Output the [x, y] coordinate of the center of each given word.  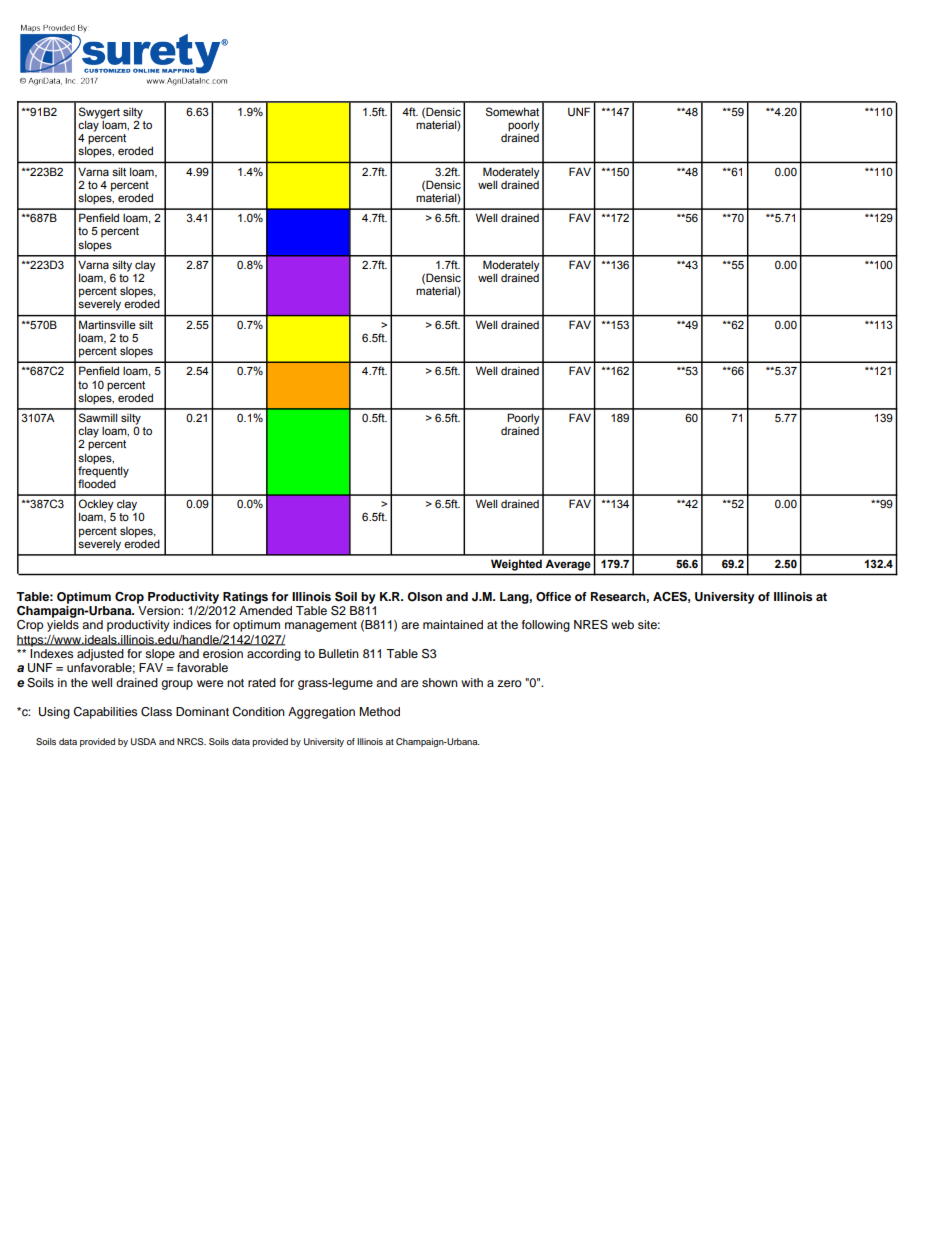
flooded [97, 482]
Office [553, 597]
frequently [103, 472]
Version [159, 609]
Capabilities [105, 713]
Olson [424, 597]
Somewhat [512, 111]
